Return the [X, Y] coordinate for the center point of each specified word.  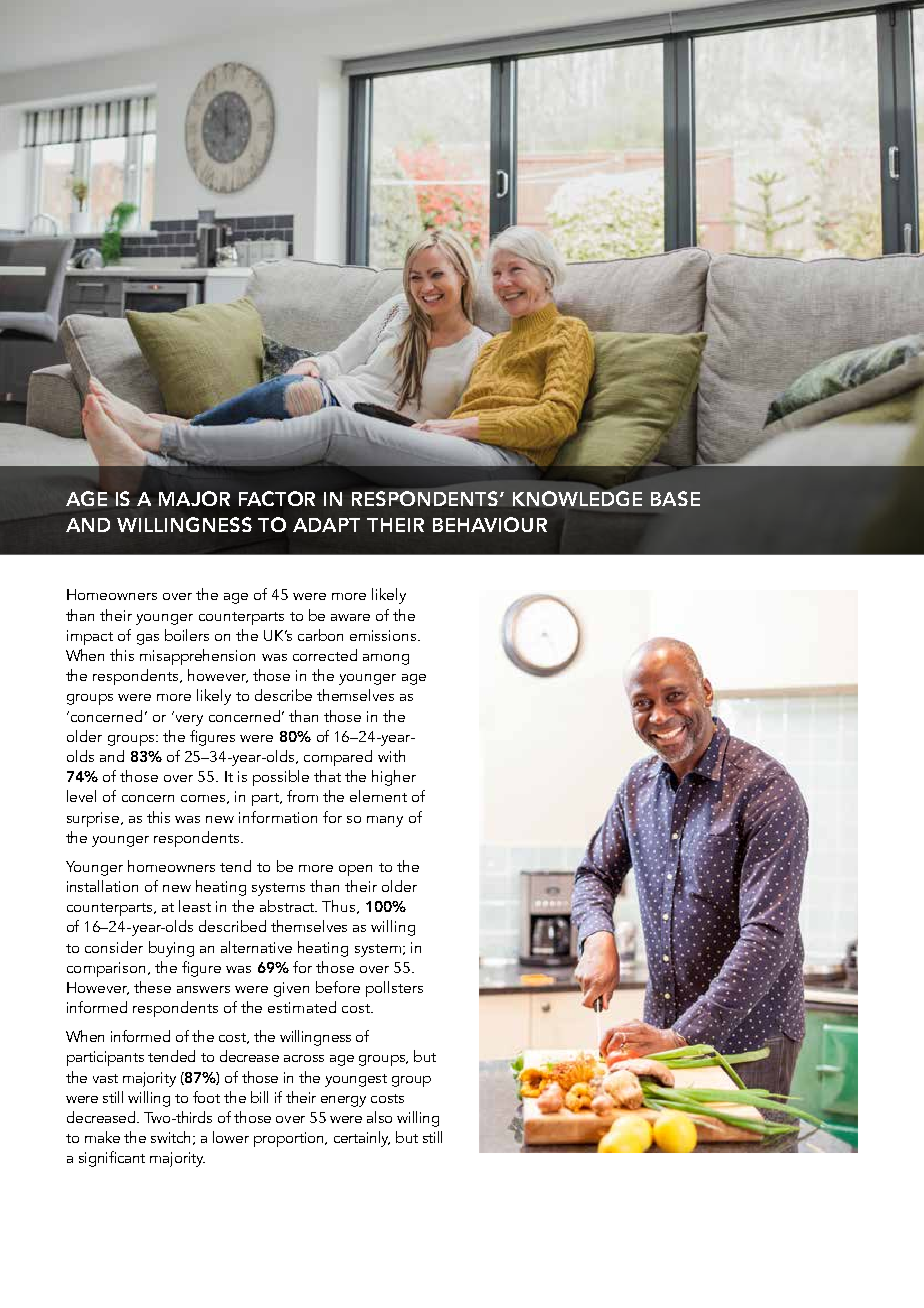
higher [394, 778]
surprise [94, 819]
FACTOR [277, 498]
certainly [362, 1139]
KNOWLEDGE [577, 497]
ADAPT [326, 525]
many [385, 821]
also [379, 1117]
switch [170, 1137]
